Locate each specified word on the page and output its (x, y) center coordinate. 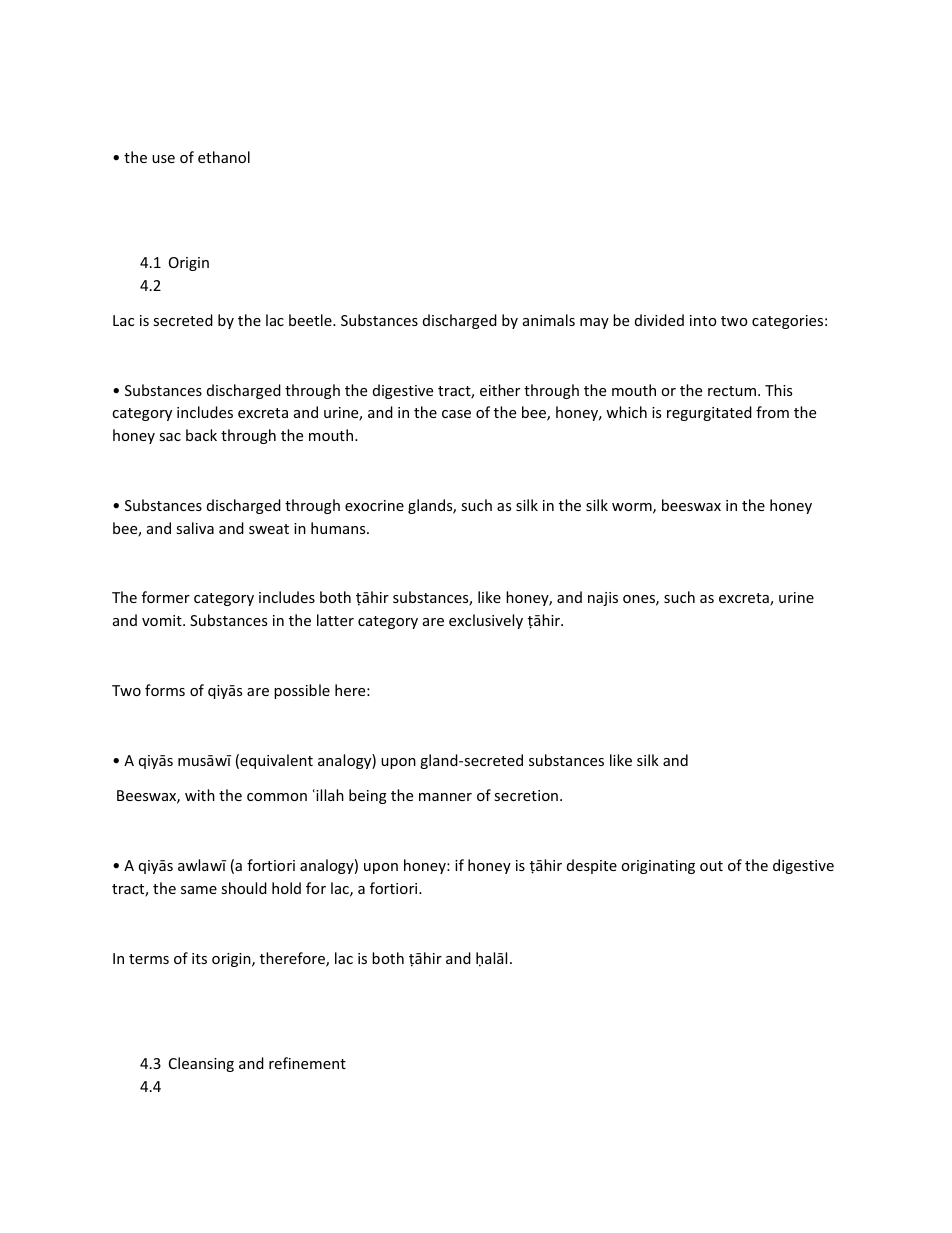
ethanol (224, 157)
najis (603, 599)
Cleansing (201, 1064)
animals (549, 320)
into (703, 320)
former (166, 597)
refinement (307, 1063)
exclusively (486, 621)
